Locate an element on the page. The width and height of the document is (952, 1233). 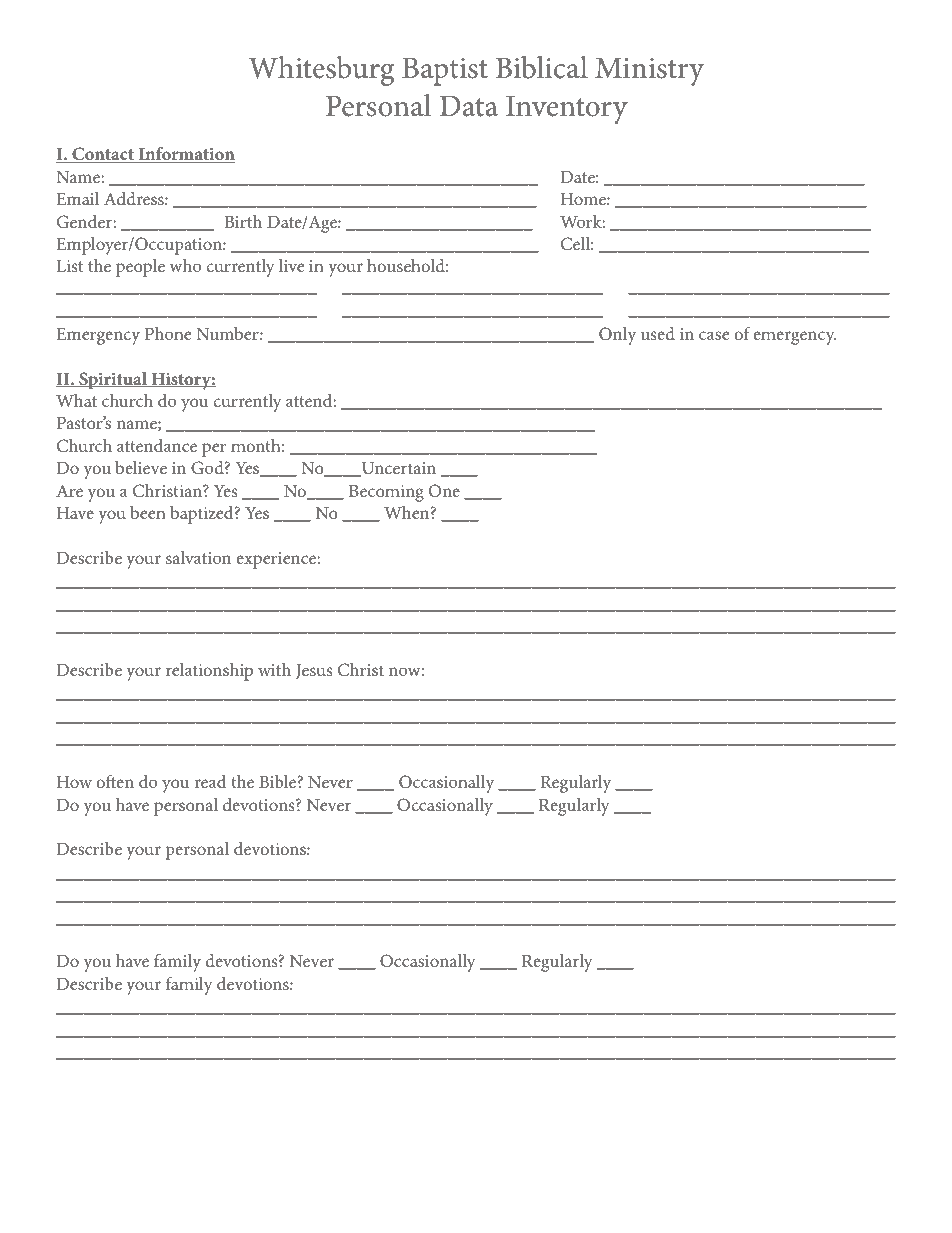
live is located at coordinates (291, 265).
